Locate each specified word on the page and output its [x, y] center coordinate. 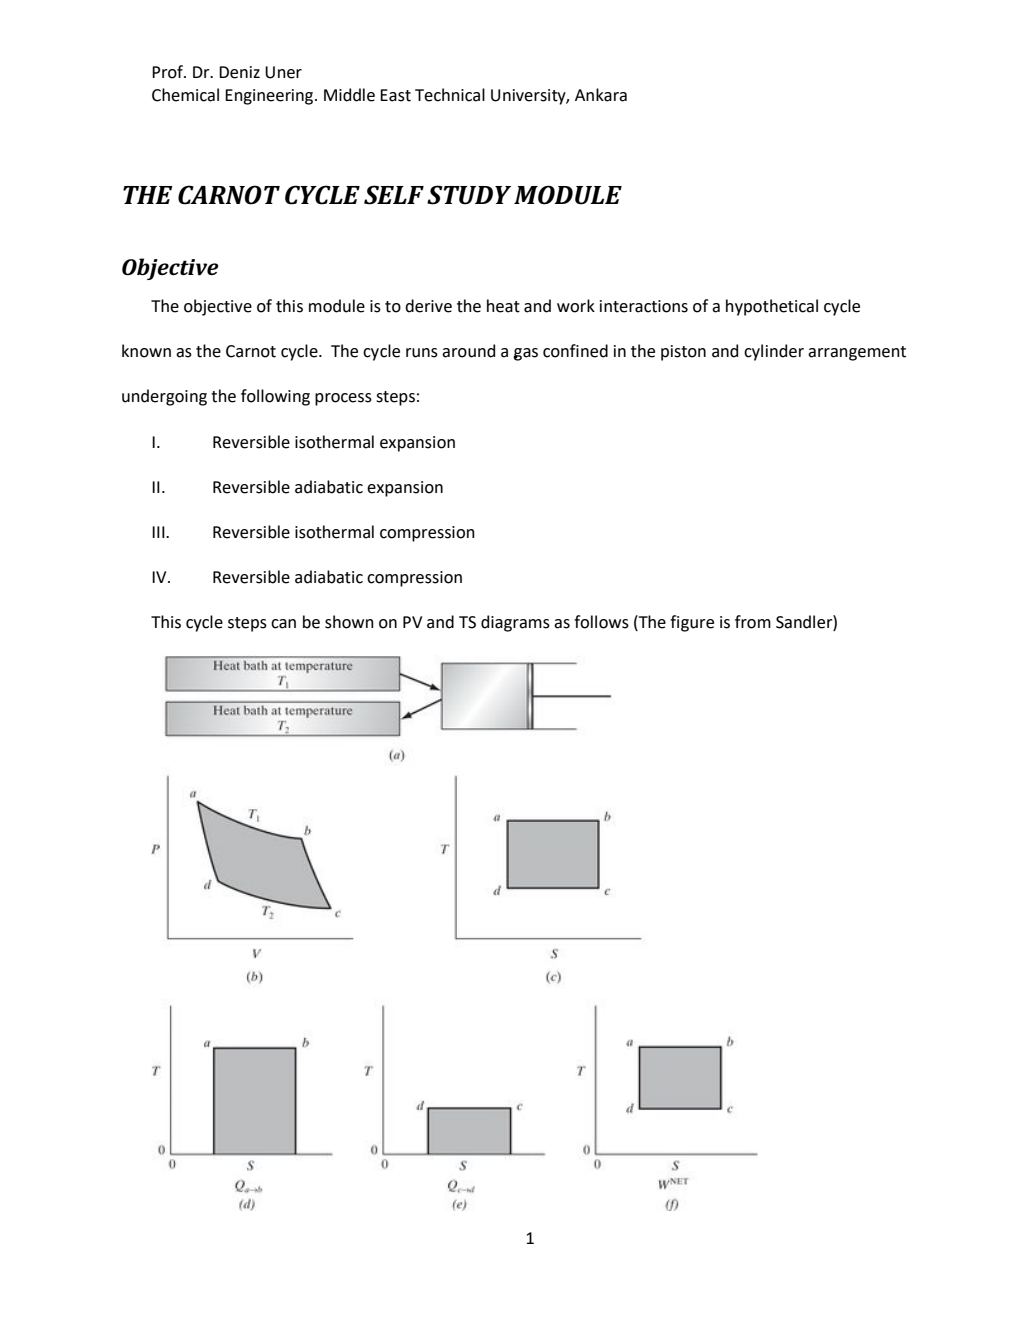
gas [525, 354]
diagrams [515, 623]
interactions [644, 306]
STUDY [469, 195]
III [159, 532]
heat [503, 306]
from [753, 622]
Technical [450, 95]
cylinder [774, 352]
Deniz [239, 72]
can [283, 624]
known [146, 351]
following [275, 397]
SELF [394, 195]
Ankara [601, 95]
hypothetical [772, 307]
